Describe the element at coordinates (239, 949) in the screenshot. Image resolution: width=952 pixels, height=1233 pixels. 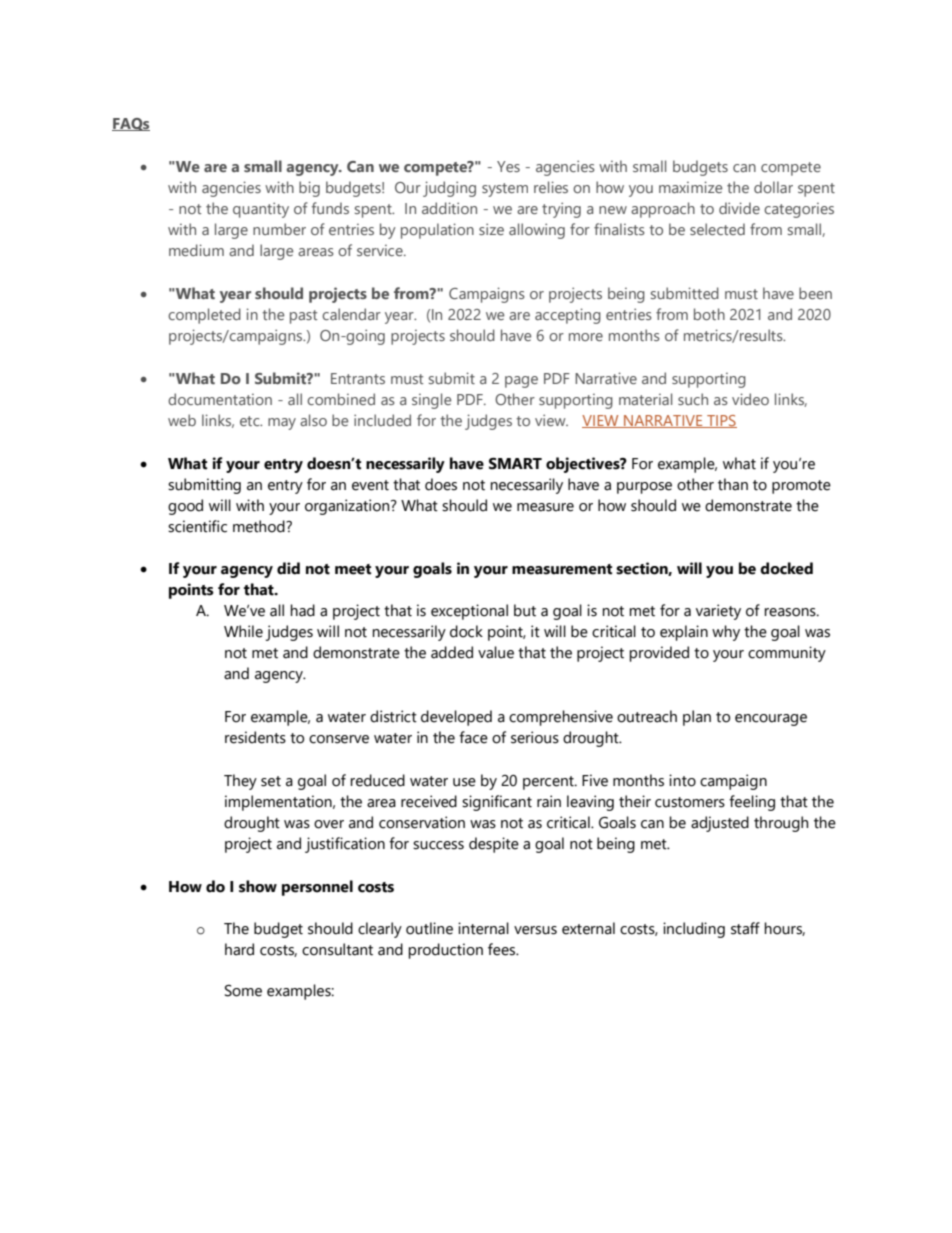
I see `hard` at that location.
